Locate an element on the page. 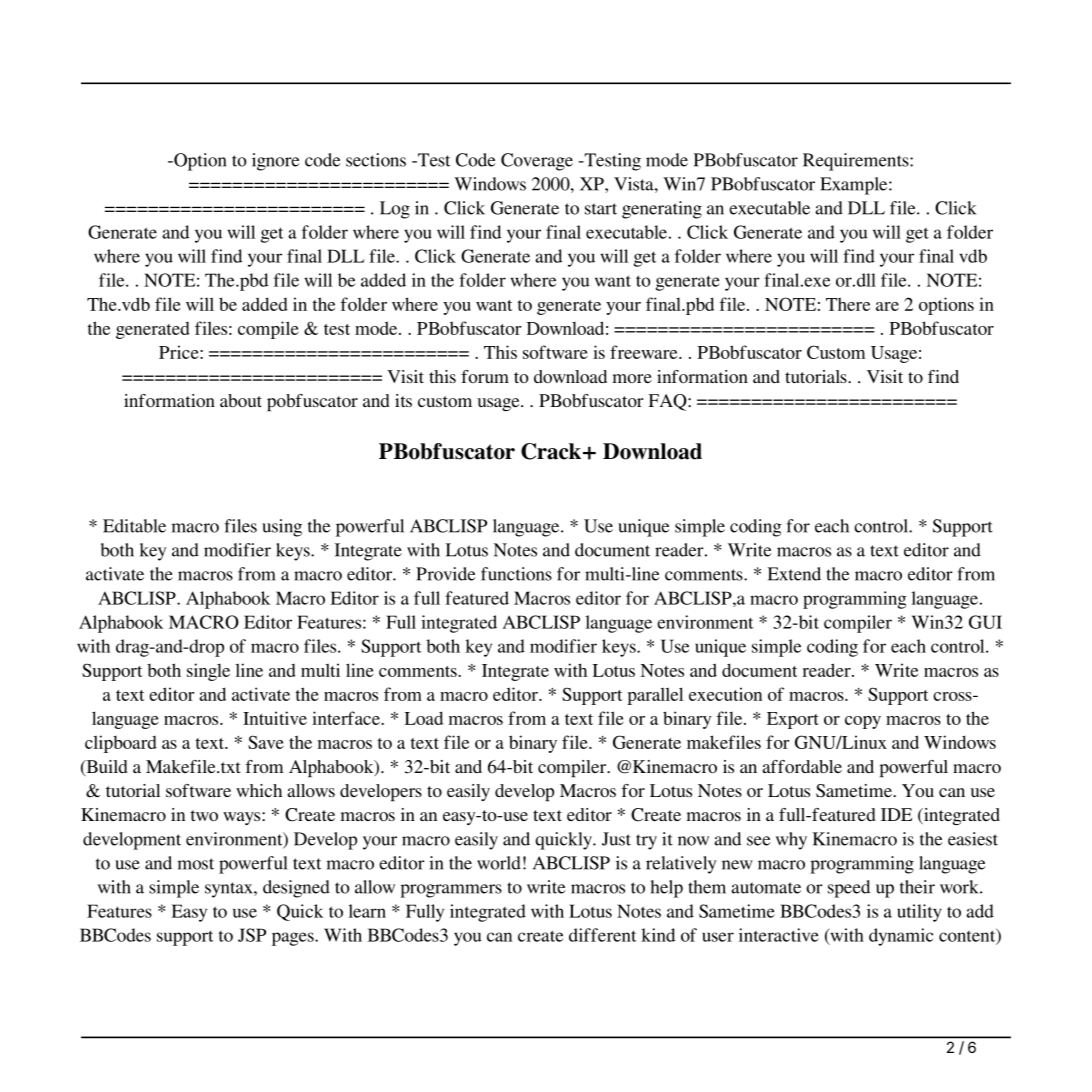 This image has height=1092, width=1092. JSP is located at coordinates (252, 935).
